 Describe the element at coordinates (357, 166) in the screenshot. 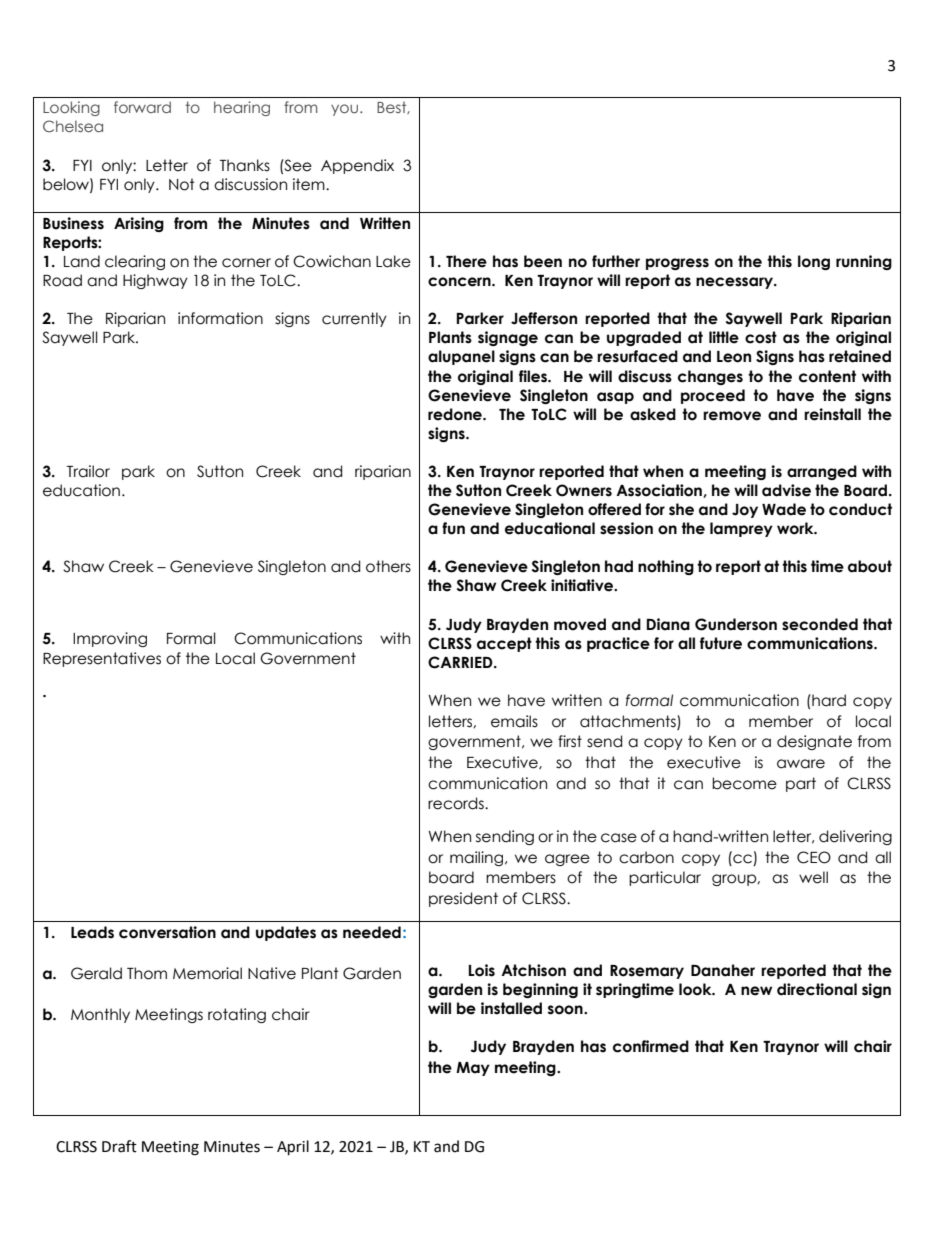

I see `Appendix` at that location.
